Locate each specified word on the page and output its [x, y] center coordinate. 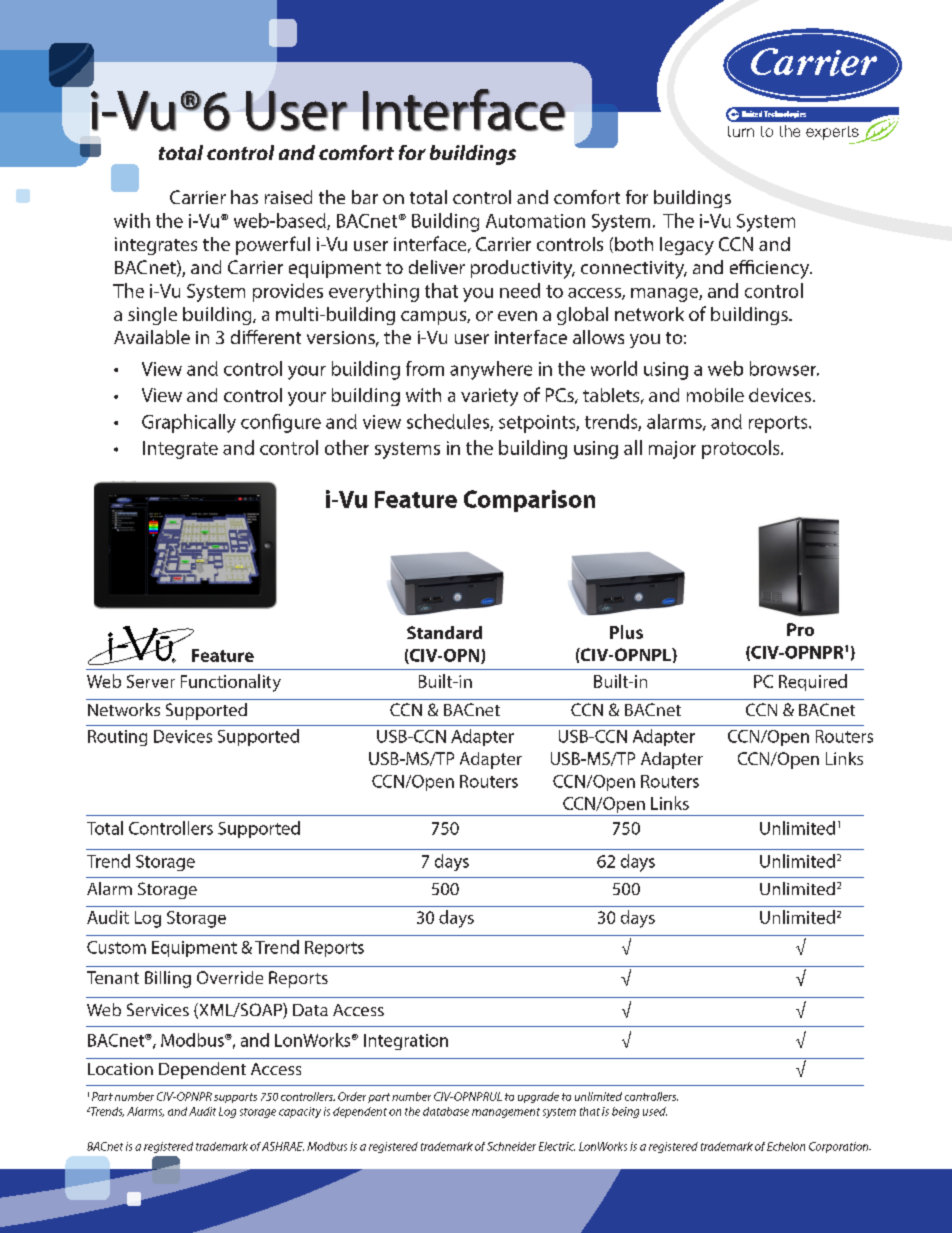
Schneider [511, 1146]
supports [235, 1098]
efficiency [771, 269]
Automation [535, 221]
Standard [444, 632]
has [244, 197]
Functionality [231, 683]
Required [813, 682]
